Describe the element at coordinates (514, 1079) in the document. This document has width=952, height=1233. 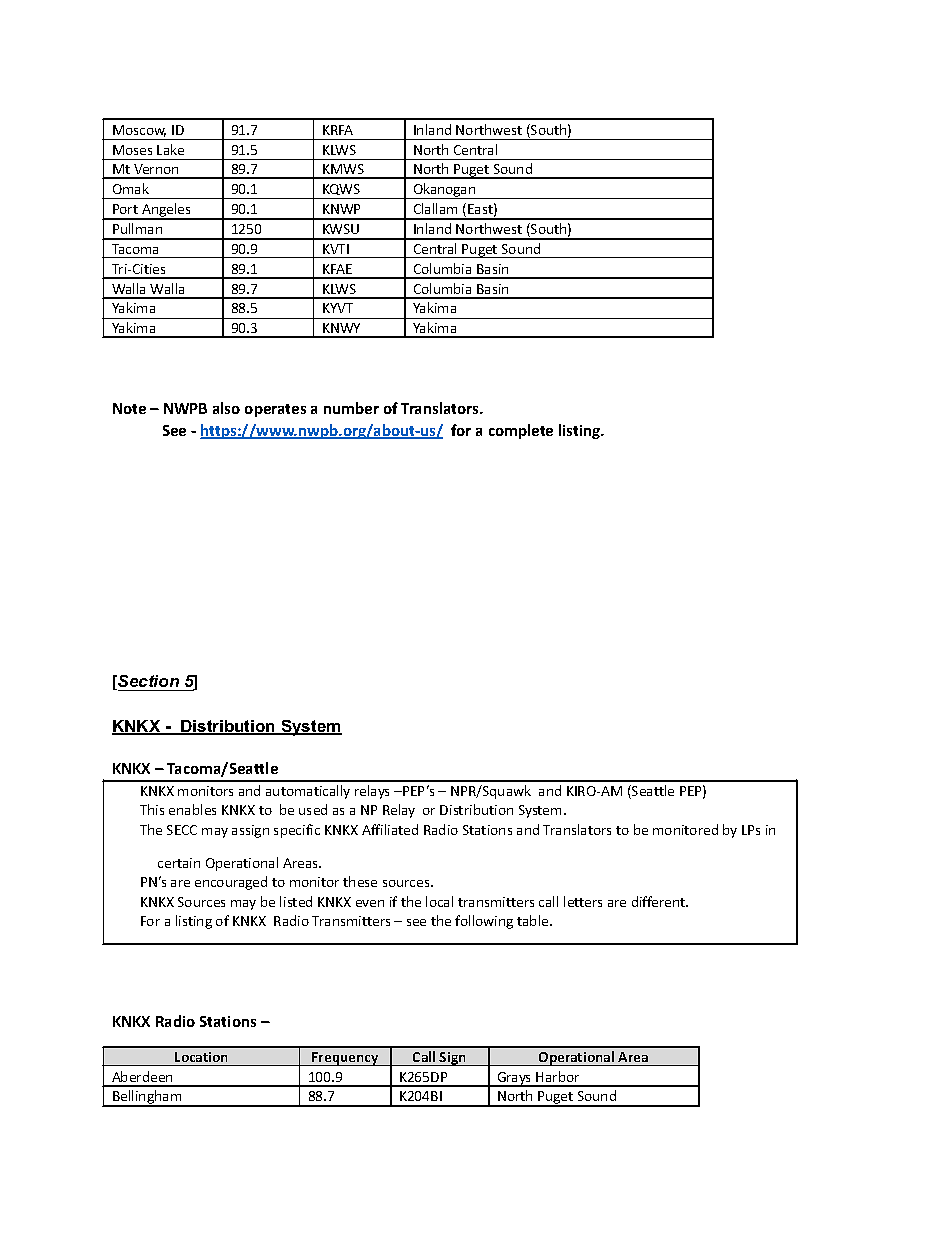
I see `Grays` at that location.
